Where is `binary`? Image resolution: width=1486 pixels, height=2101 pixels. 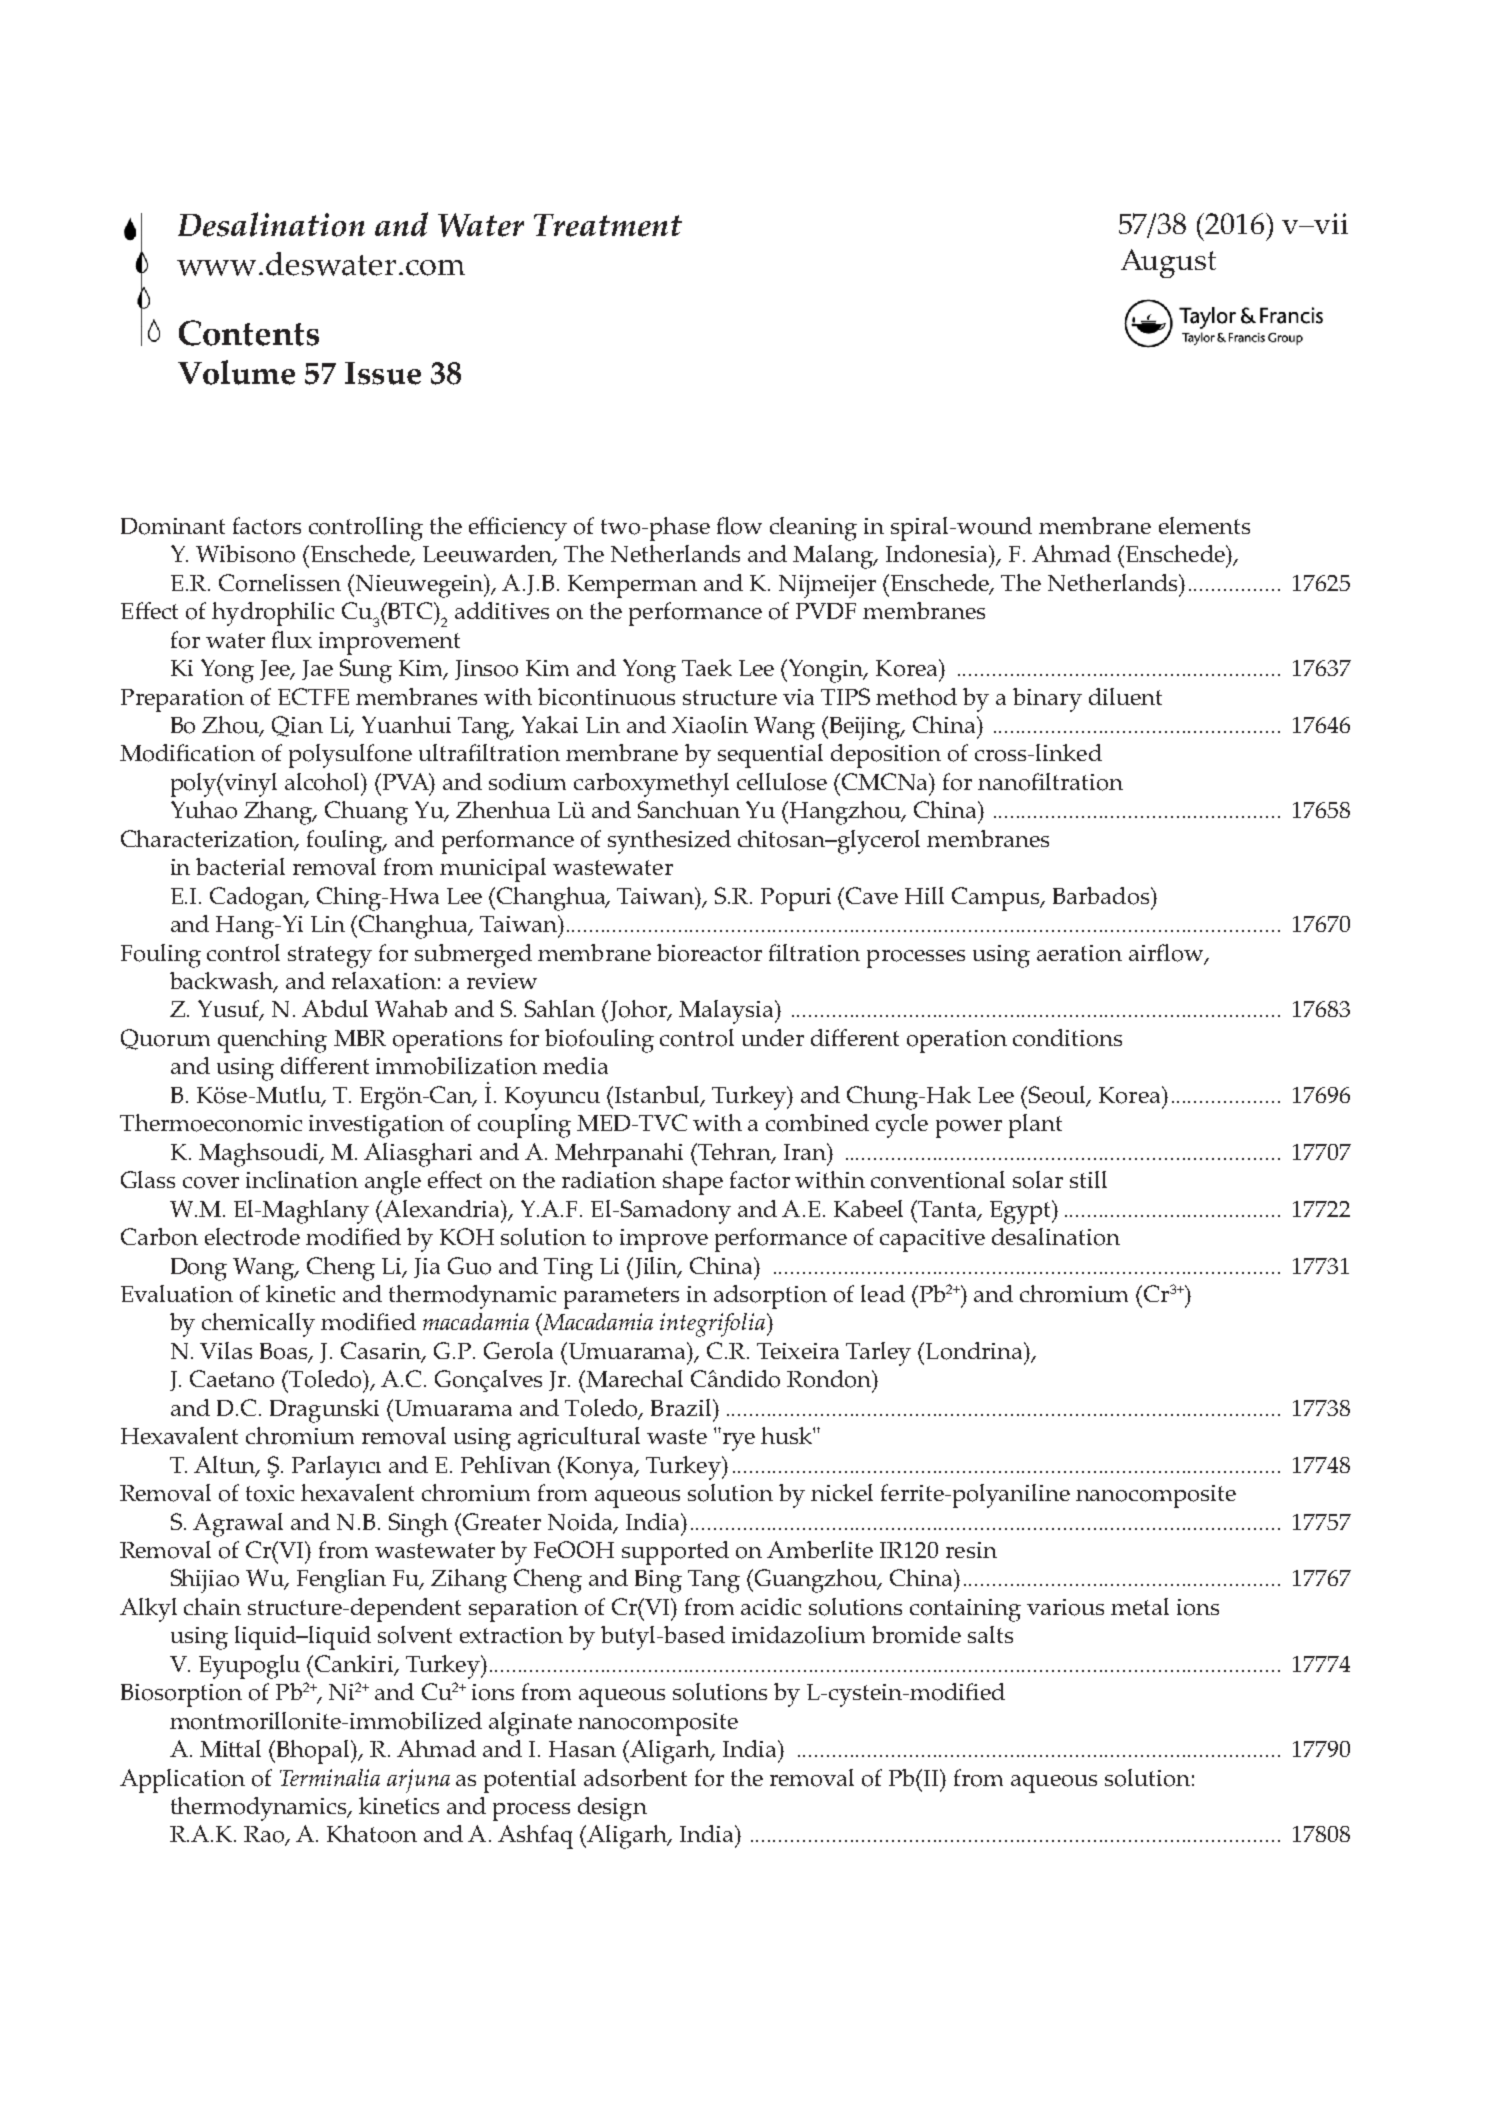 binary is located at coordinates (1047, 700).
